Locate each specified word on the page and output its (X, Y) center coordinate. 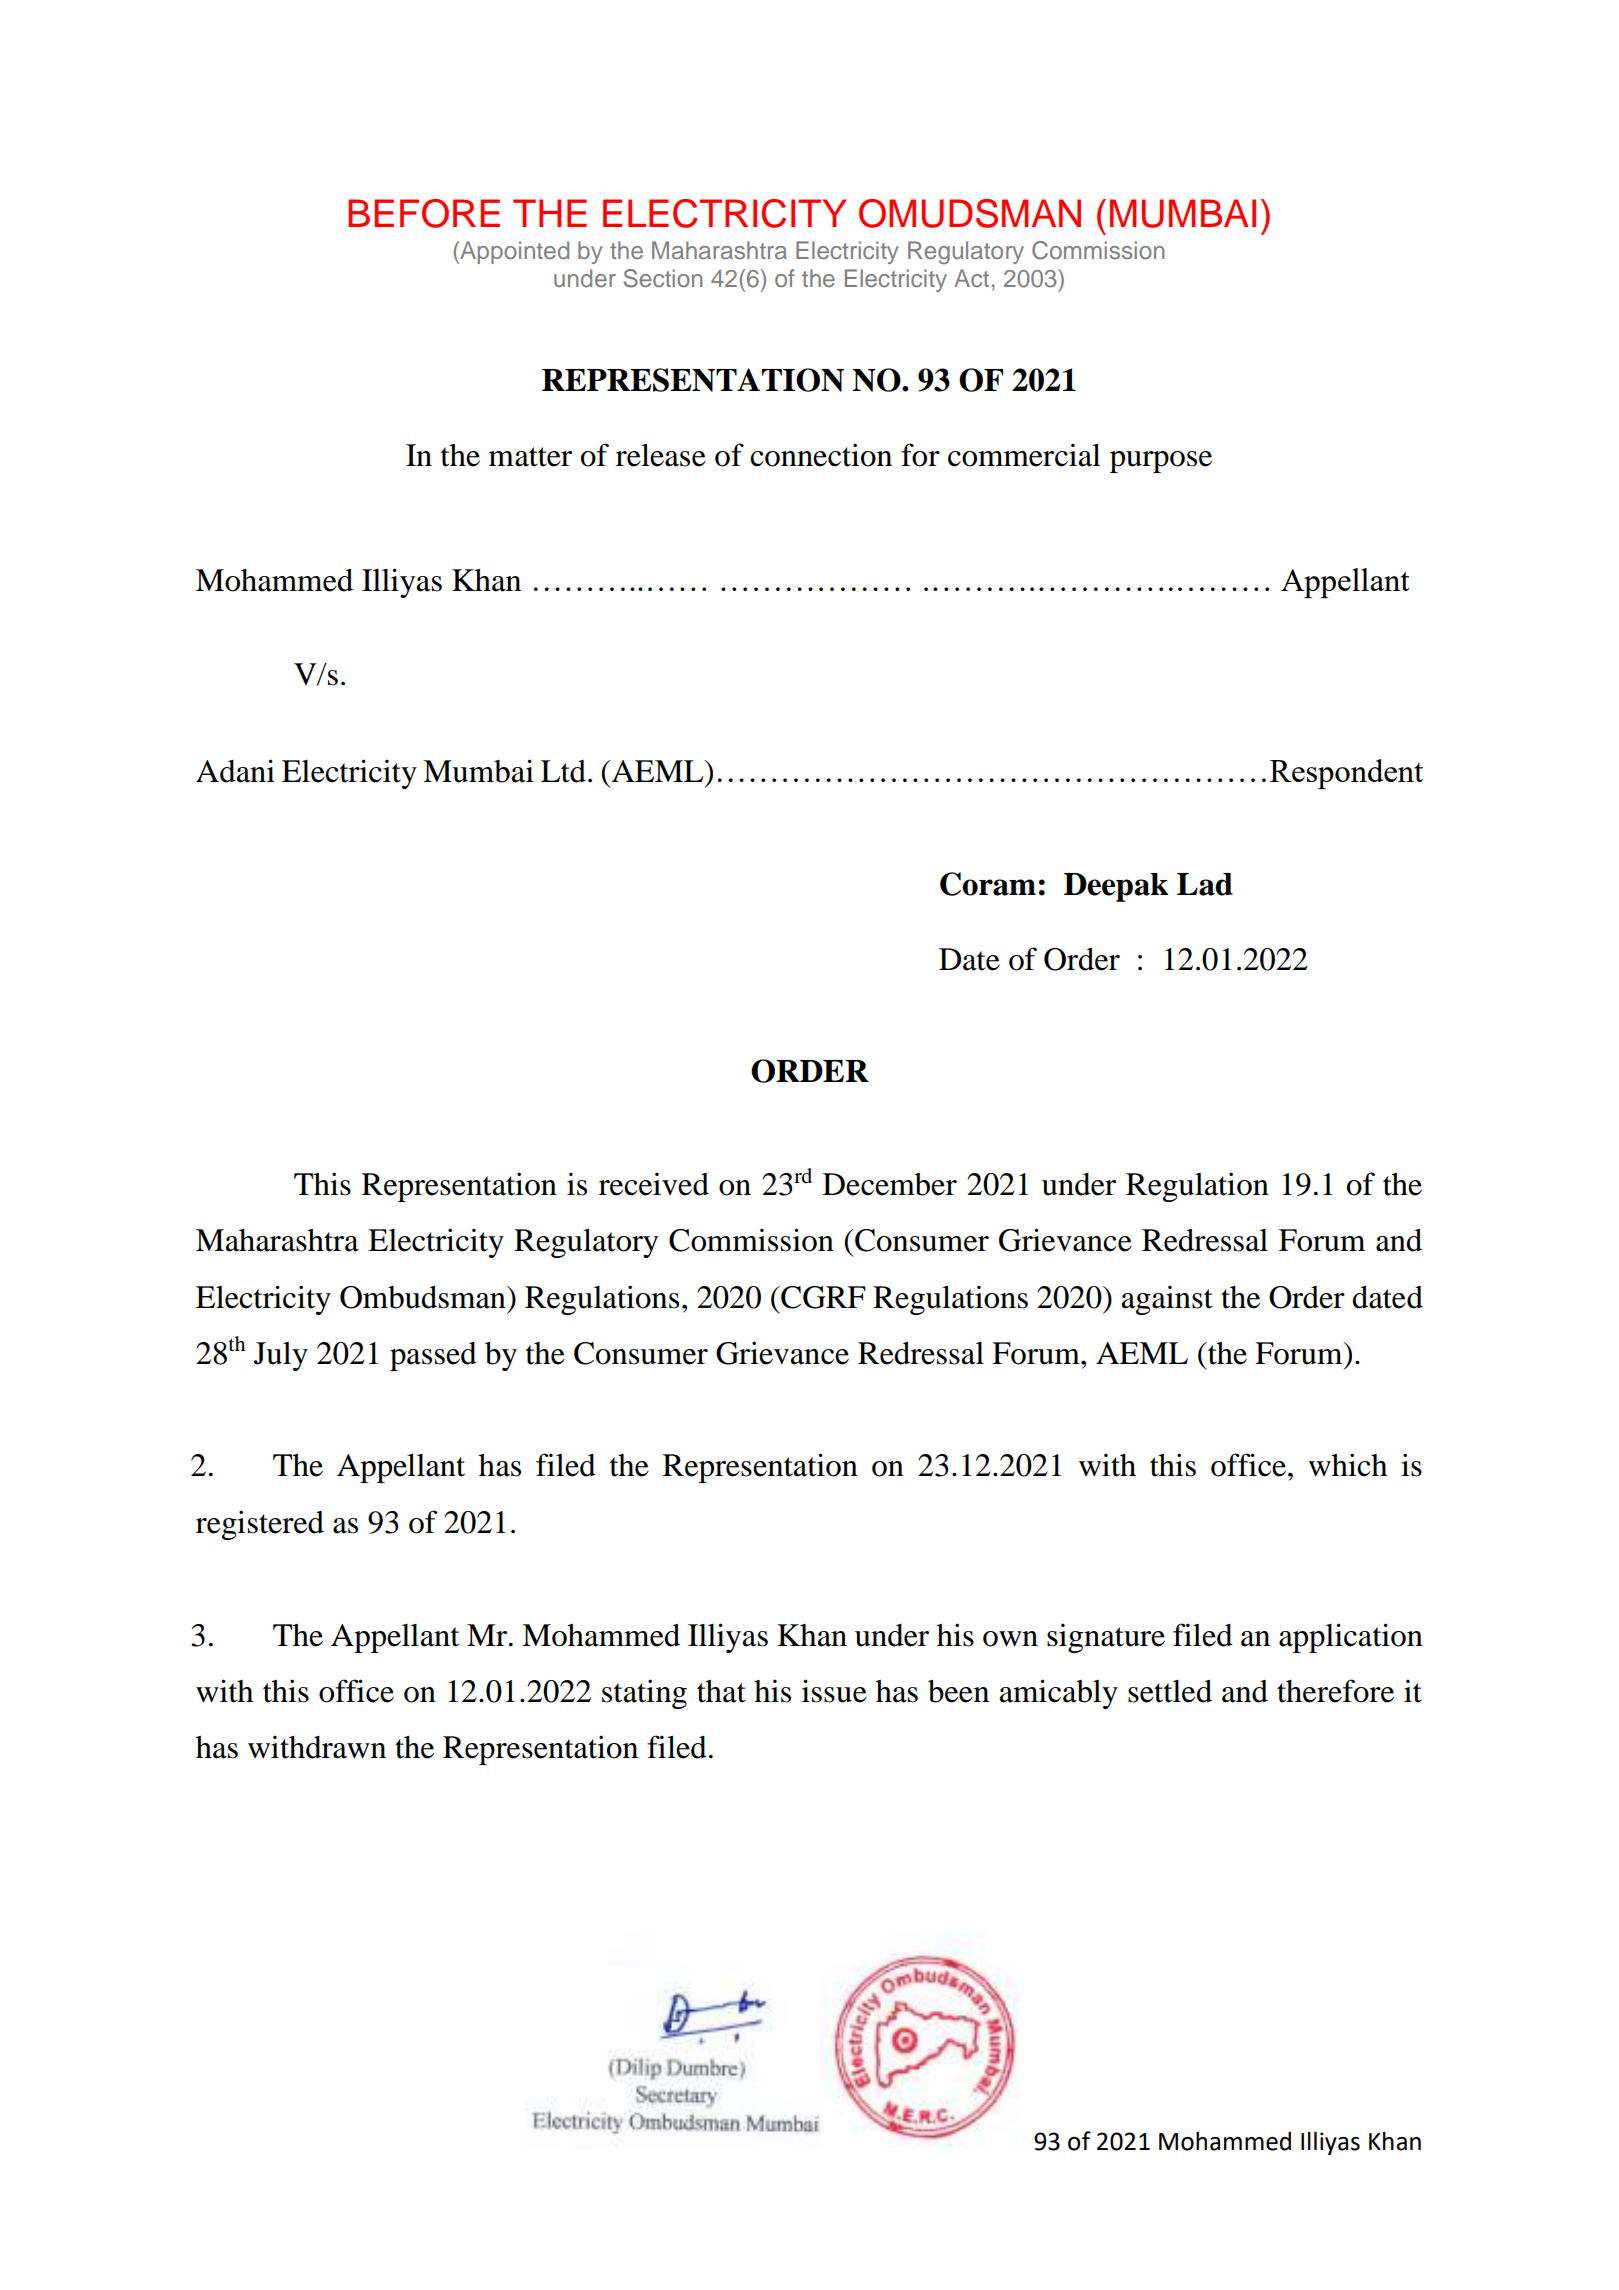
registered (260, 1525)
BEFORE (424, 213)
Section (663, 278)
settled (1170, 1691)
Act (971, 278)
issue (834, 1691)
